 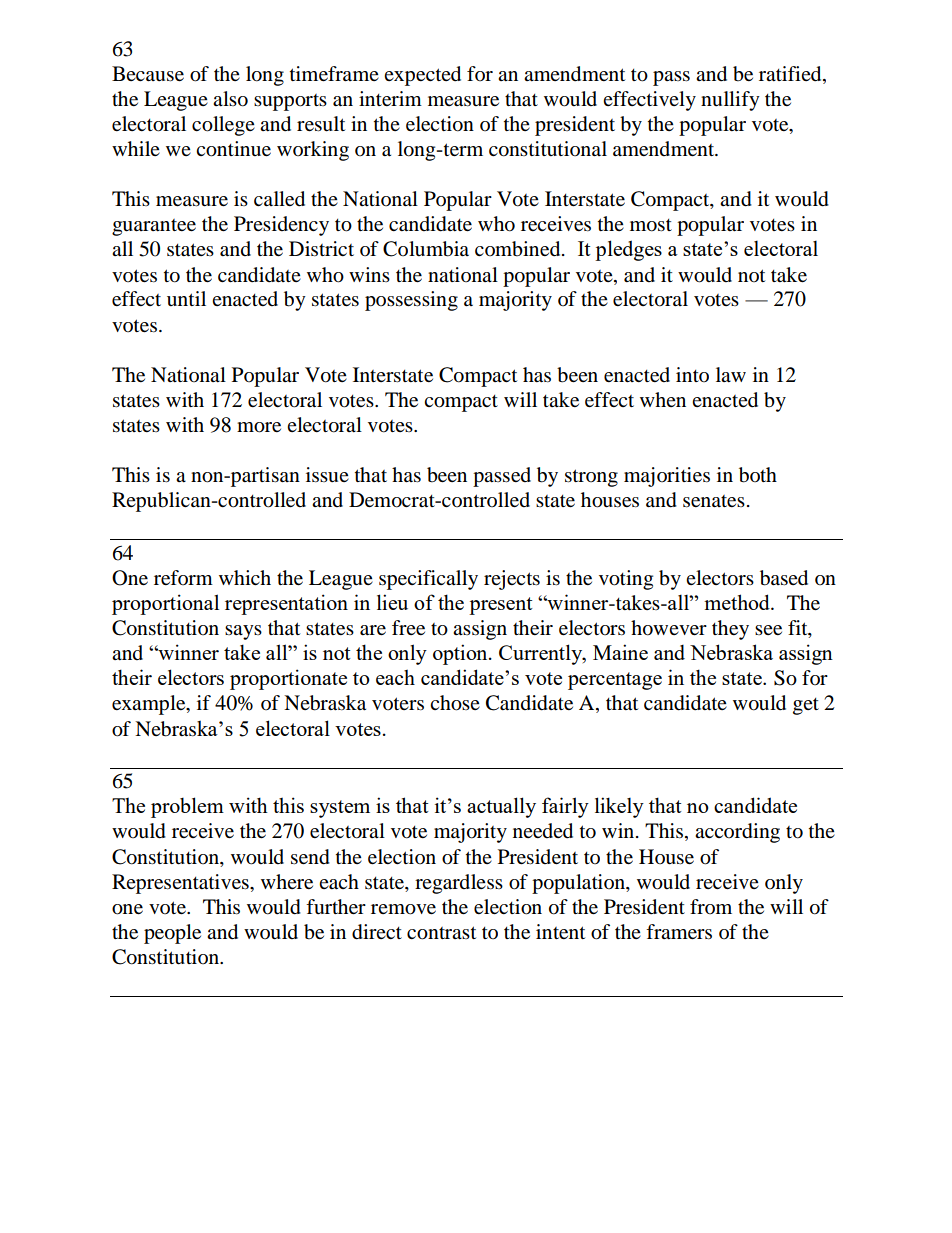 What do you see at coordinates (461, 654) in the image?
I see `option` at bounding box center [461, 654].
